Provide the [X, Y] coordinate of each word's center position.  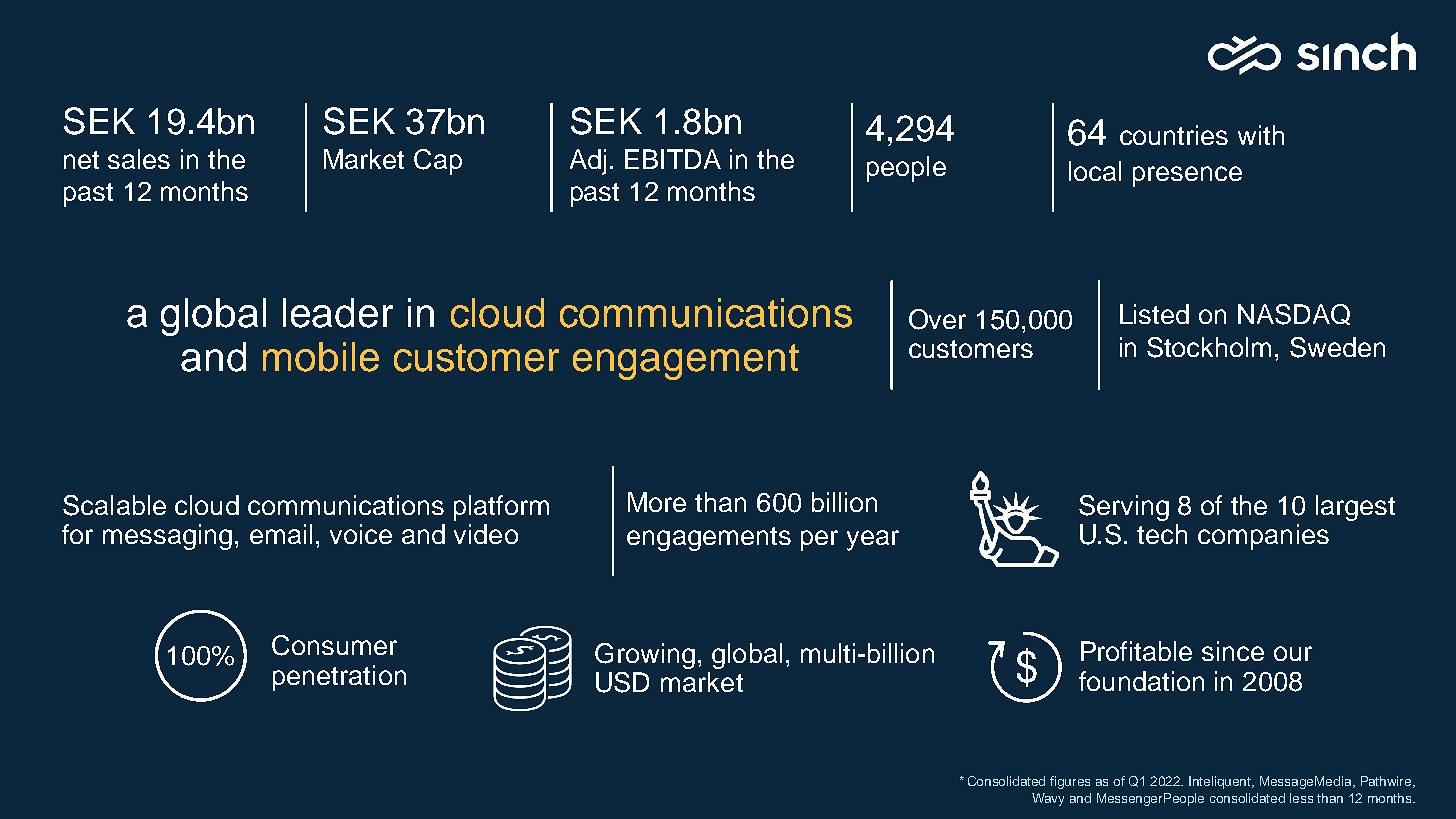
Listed [1154, 314]
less [1301, 798]
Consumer [334, 645]
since [1233, 651]
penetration [339, 678]
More [657, 502]
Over [937, 319]
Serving [1124, 508]
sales [139, 159]
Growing [645, 656]
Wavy [1048, 799]
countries [1174, 135]
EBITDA [673, 159]
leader [338, 313]
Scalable [114, 505]
